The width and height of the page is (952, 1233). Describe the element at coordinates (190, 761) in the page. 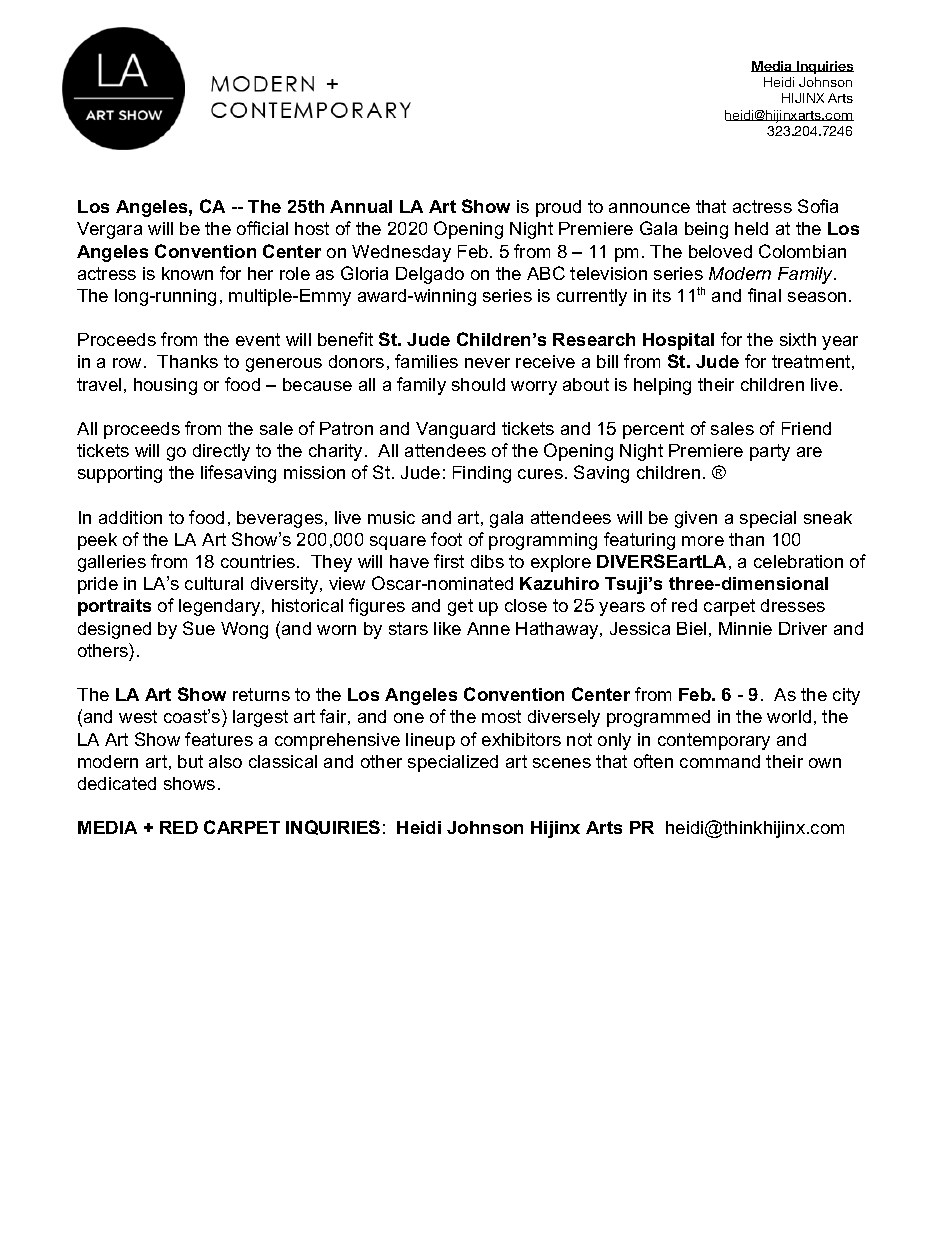

I see `but` at that location.
